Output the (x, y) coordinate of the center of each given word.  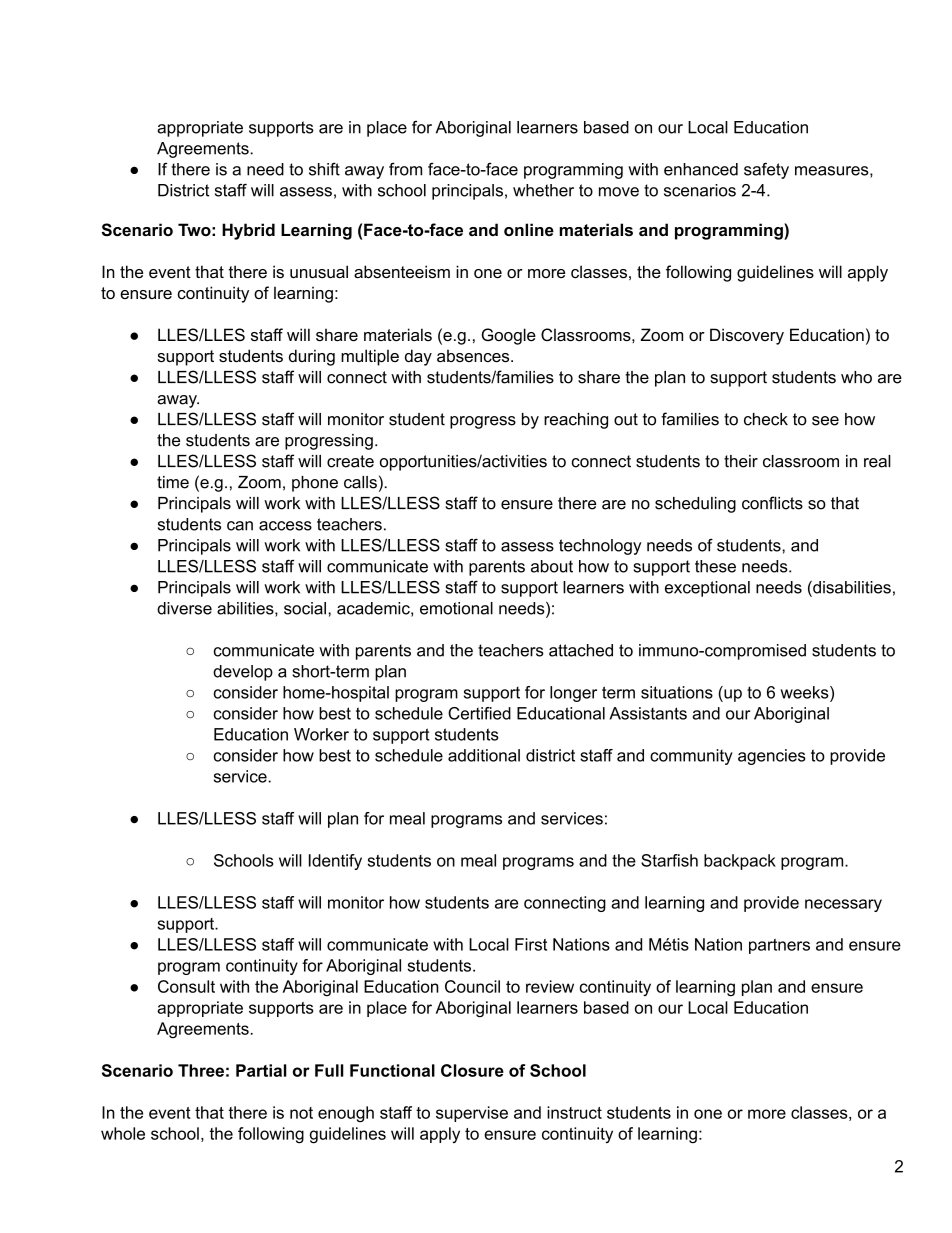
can (240, 526)
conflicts (772, 503)
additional (484, 755)
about (552, 566)
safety (766, 170)
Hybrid (248, 231)
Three (201, 1070)
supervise (472, 1114)
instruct (574, 1112)
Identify (335, 862)
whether (543, 190)
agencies (772, 757)
